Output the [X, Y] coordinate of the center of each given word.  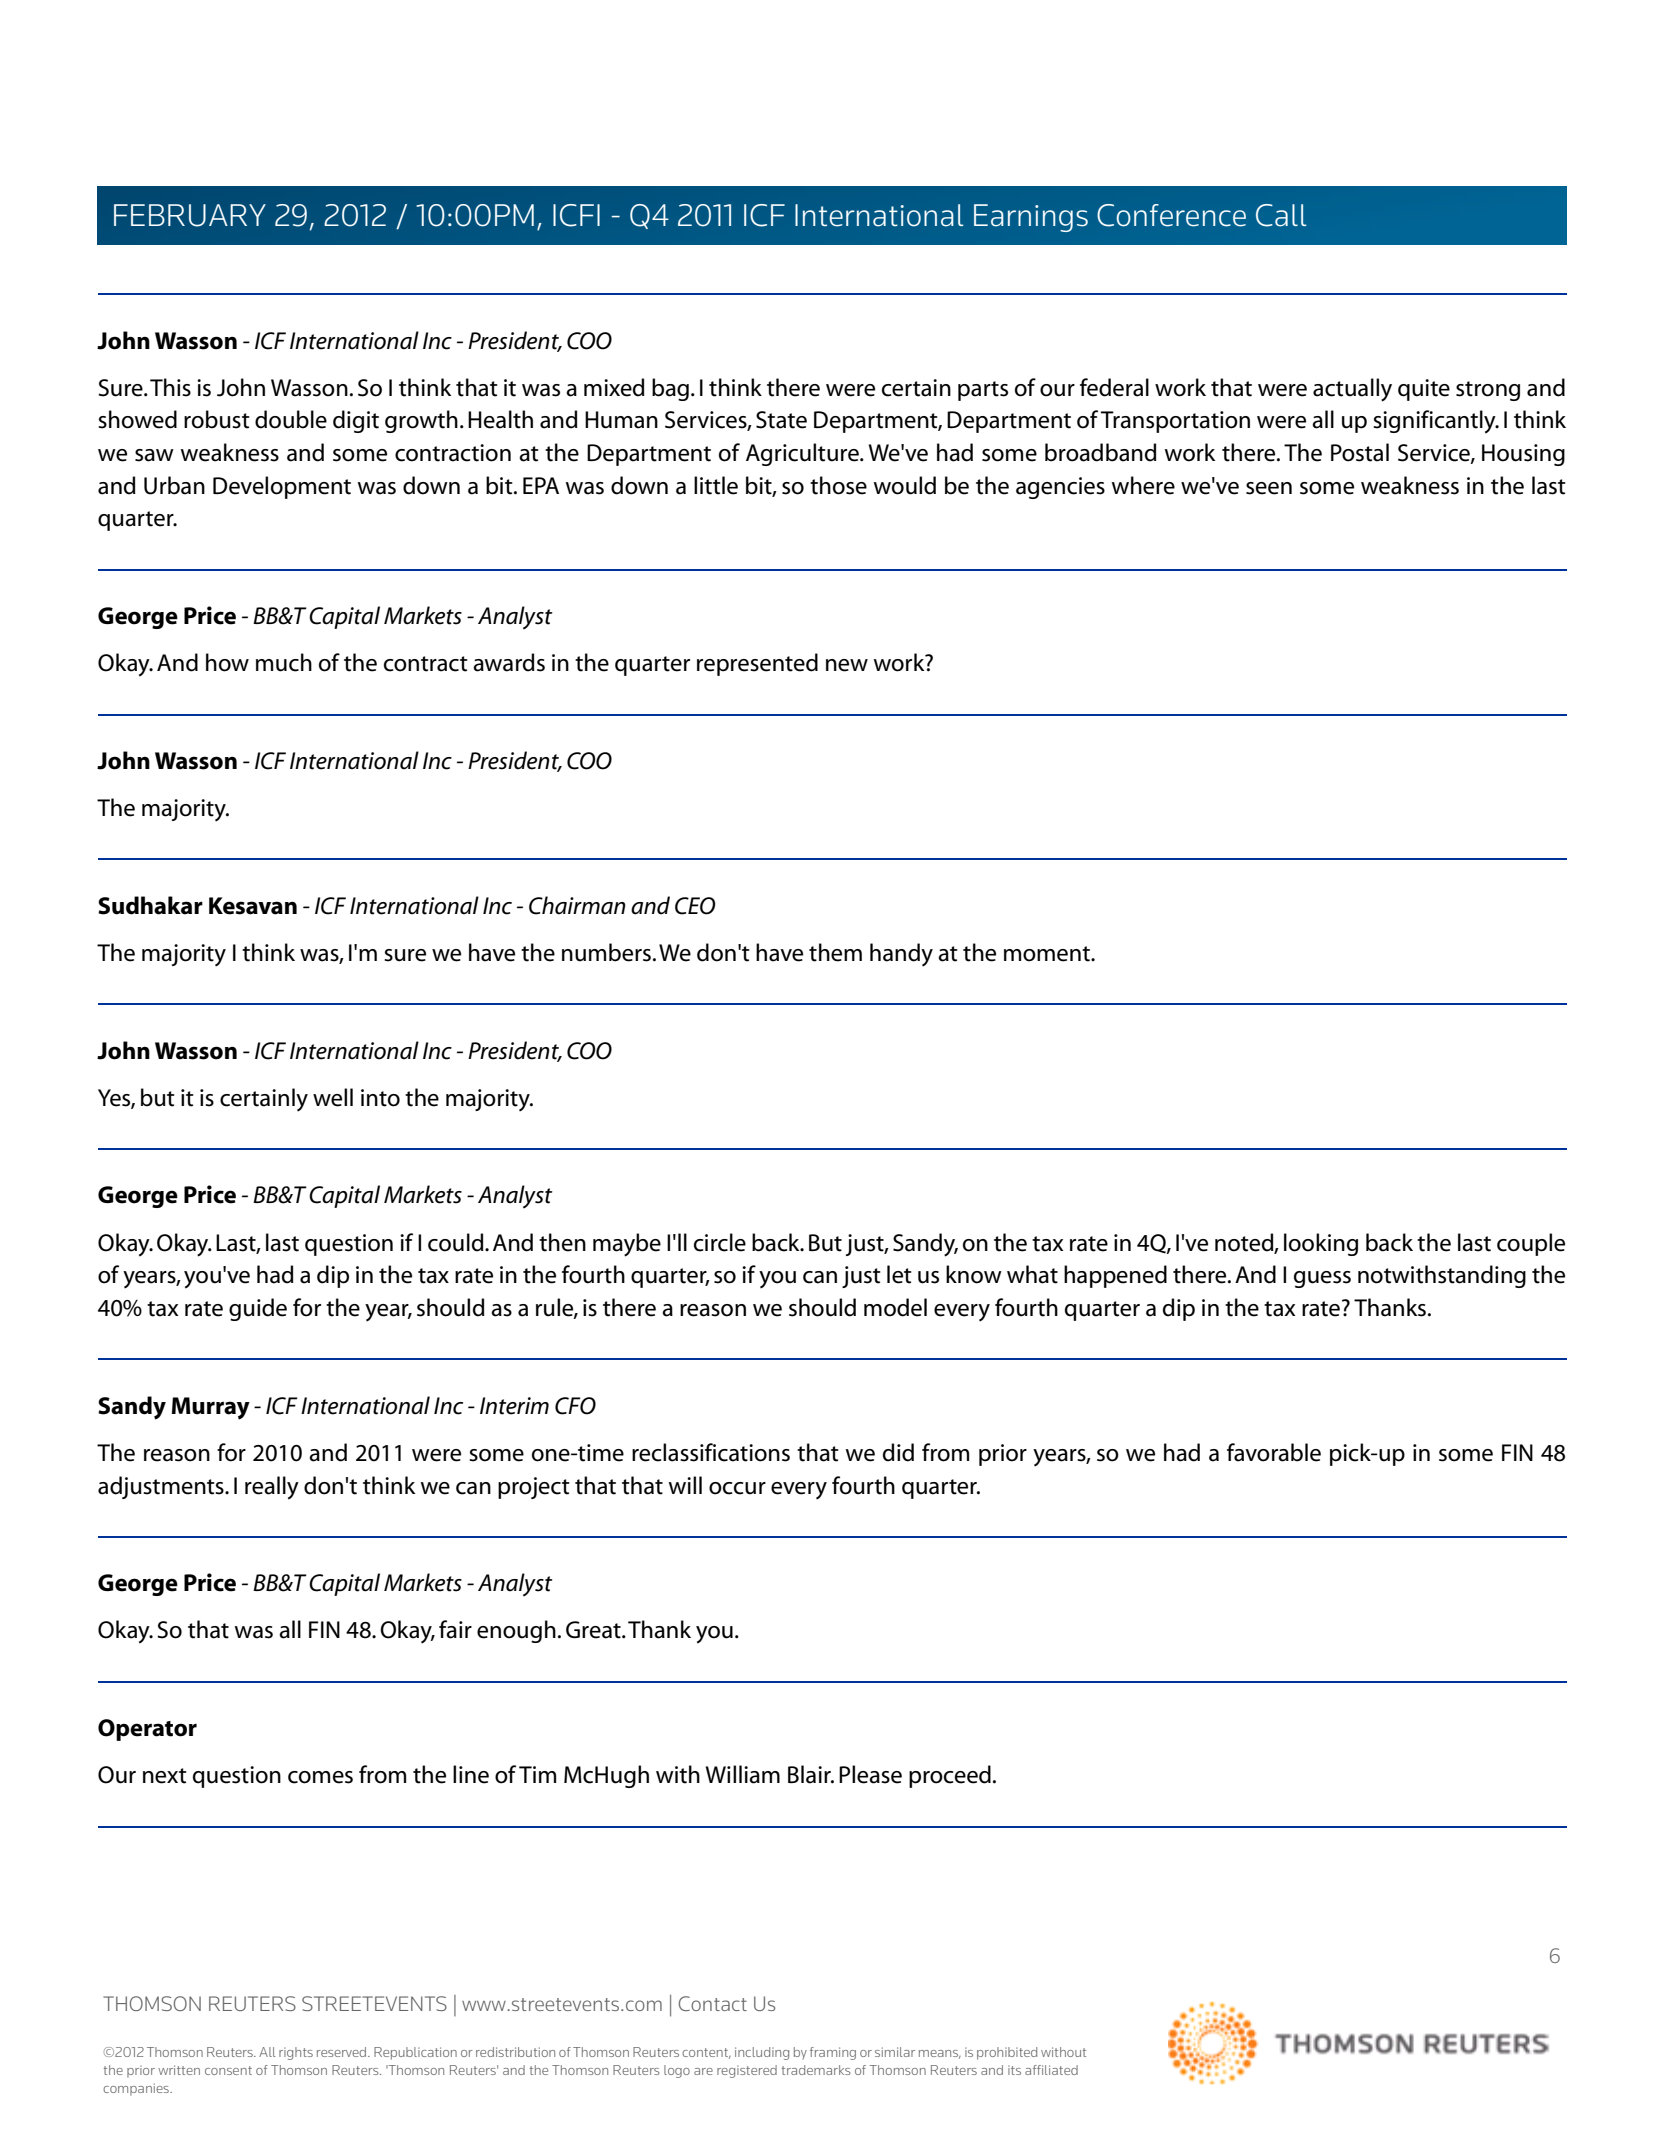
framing [833, 2053]
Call [1281, 215]
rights [296, 2053]
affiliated [1051, 2070]
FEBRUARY [190, 215]
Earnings [1031, 218]
